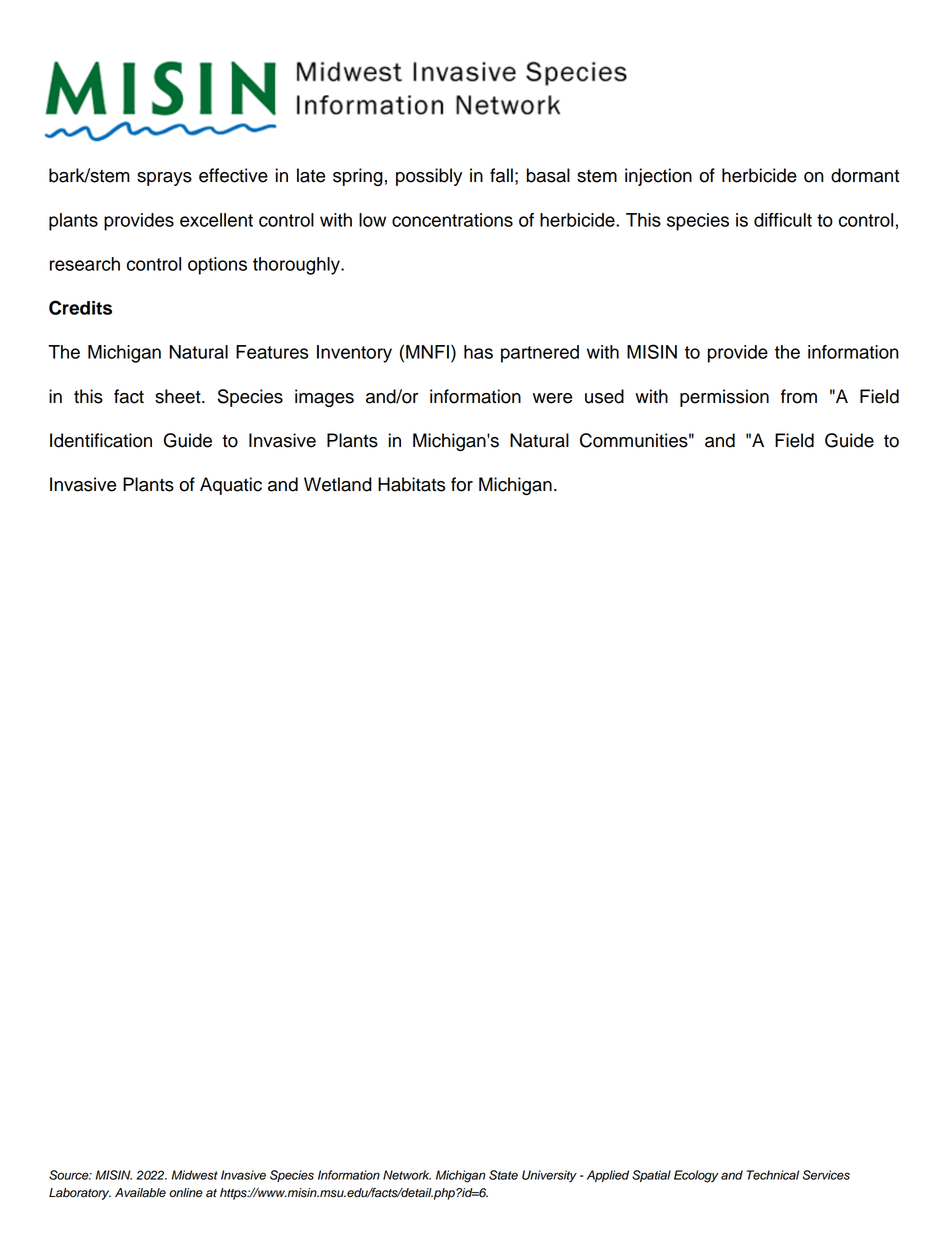 The height and width of the image is (1233, 952). I want to click on Aquatic, so click(231, 486).
